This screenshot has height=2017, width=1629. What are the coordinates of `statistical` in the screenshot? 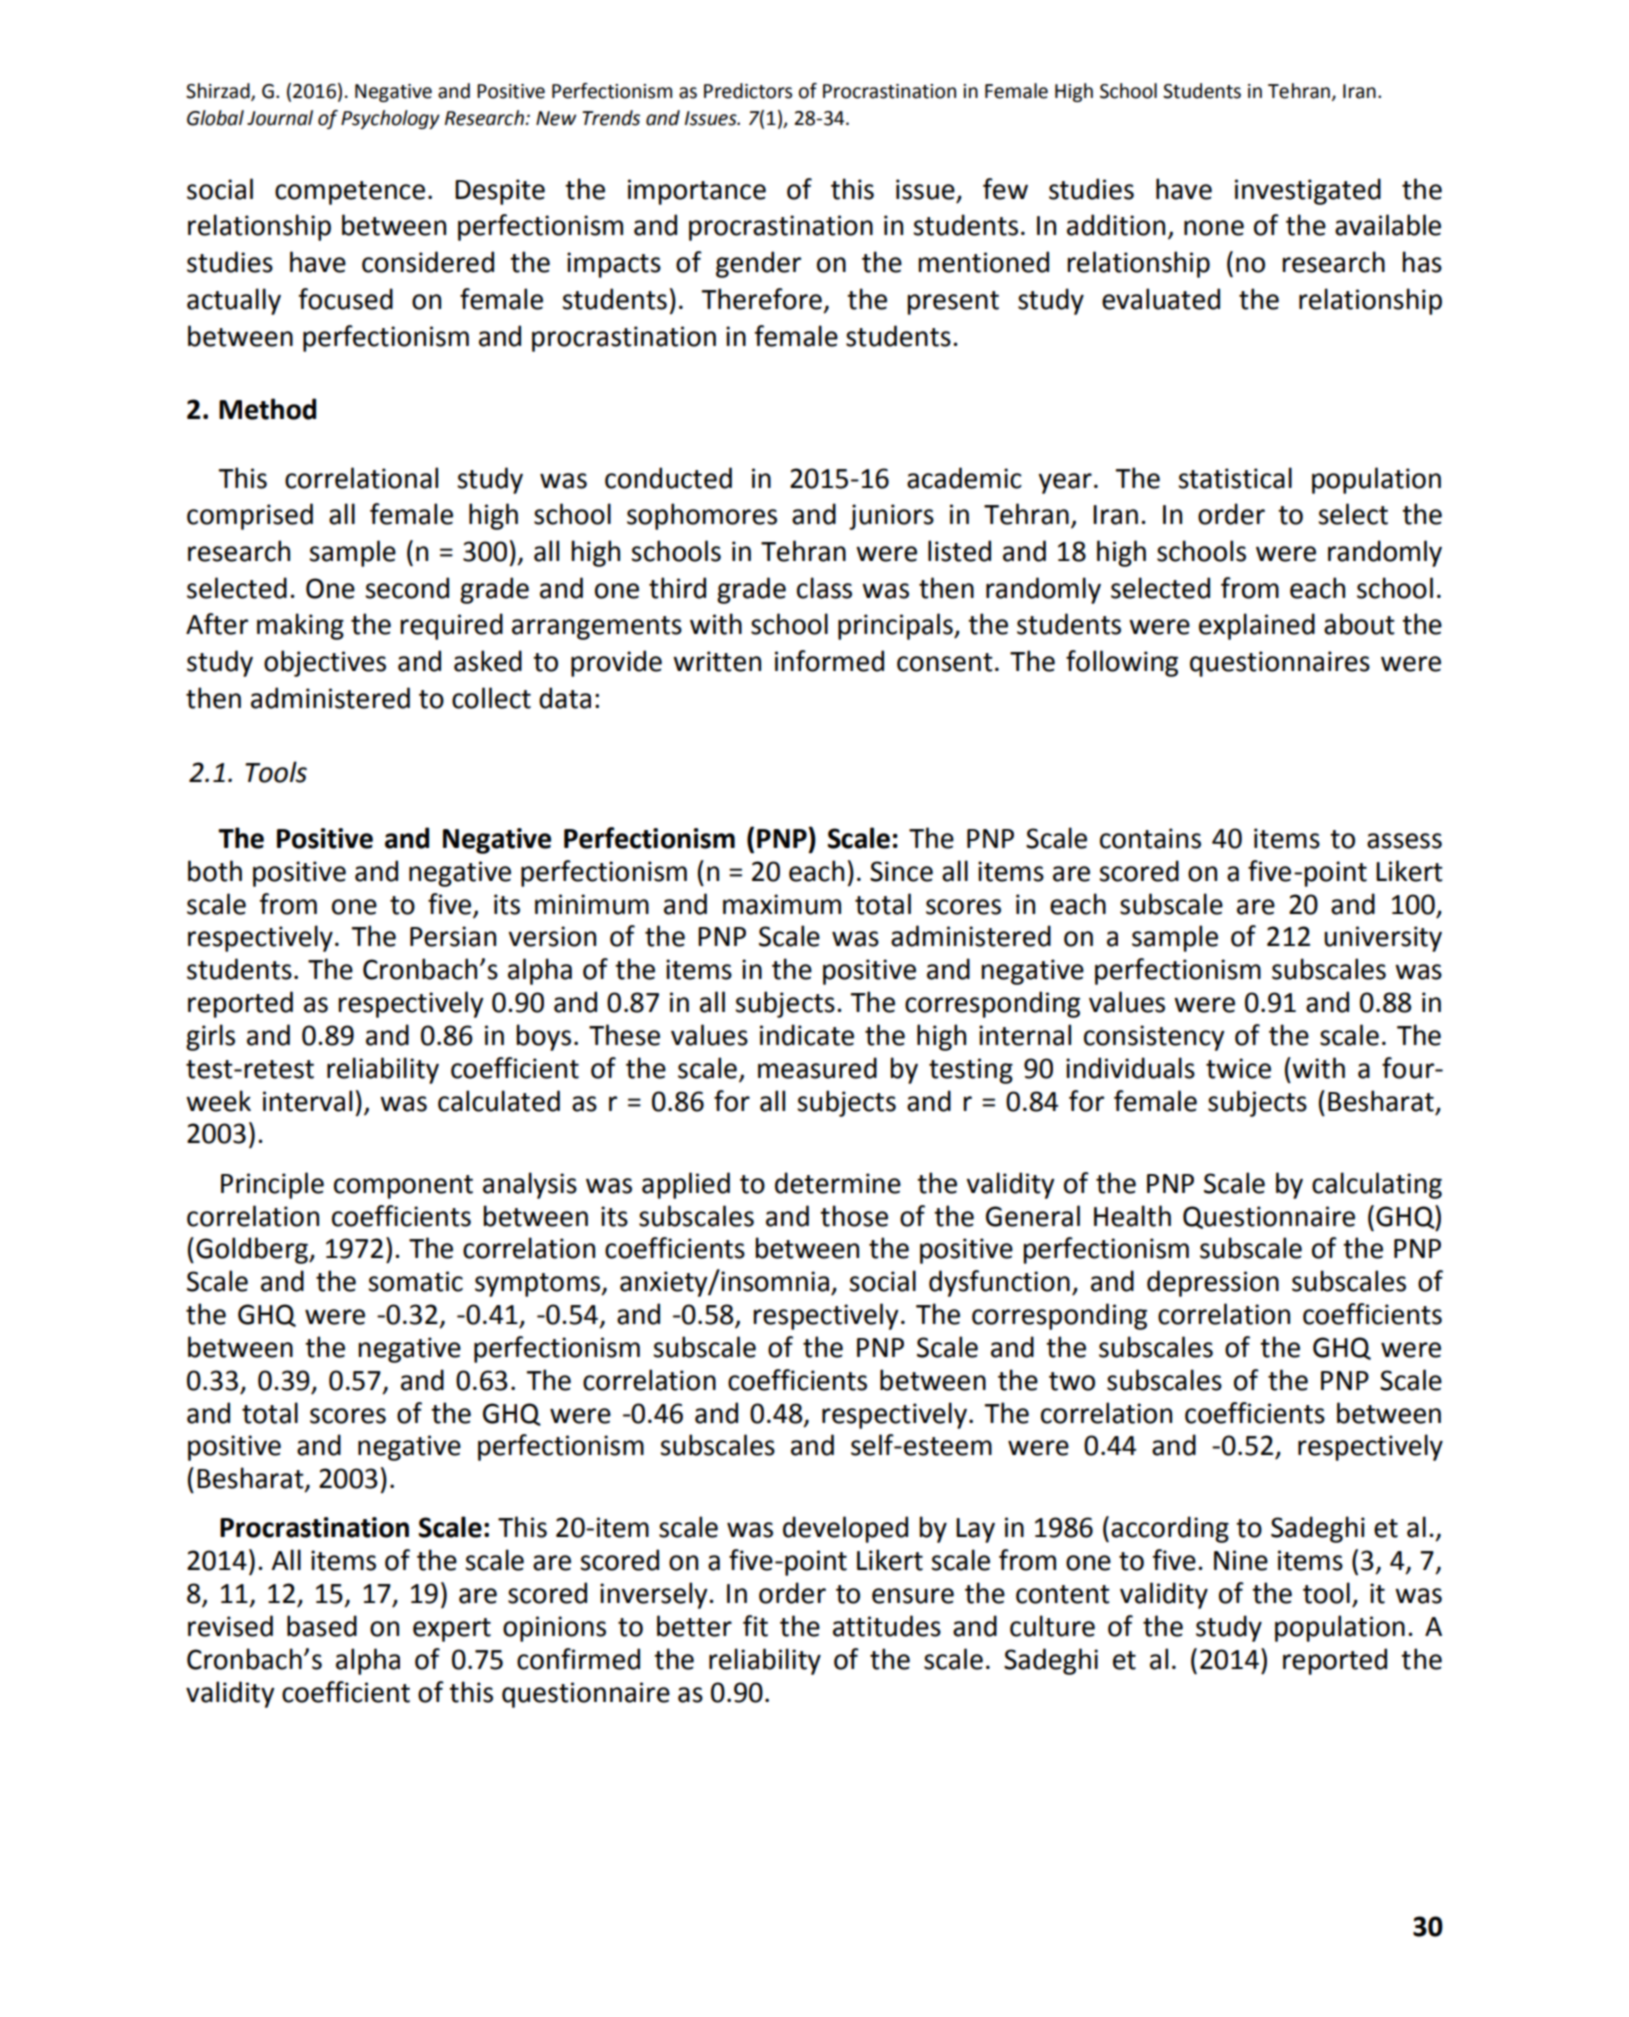 It's located at (1235, 478).
